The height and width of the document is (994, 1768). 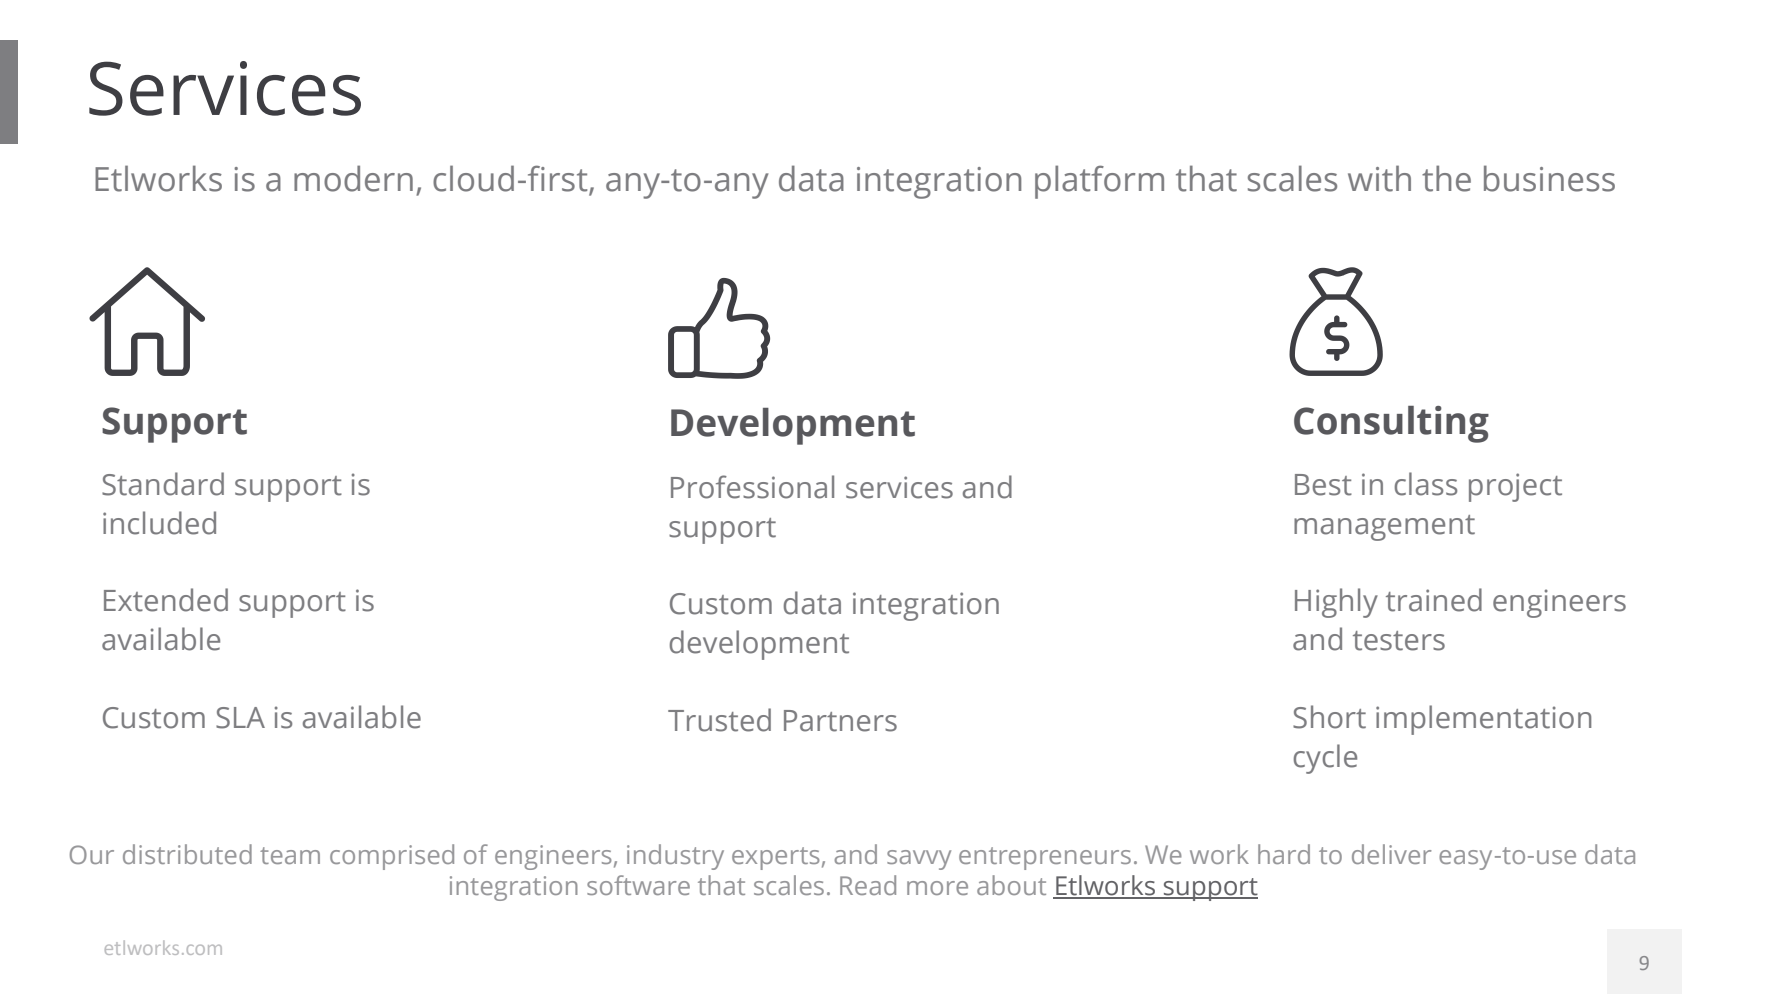 I want to click on team, so click(x=290, y=855).
